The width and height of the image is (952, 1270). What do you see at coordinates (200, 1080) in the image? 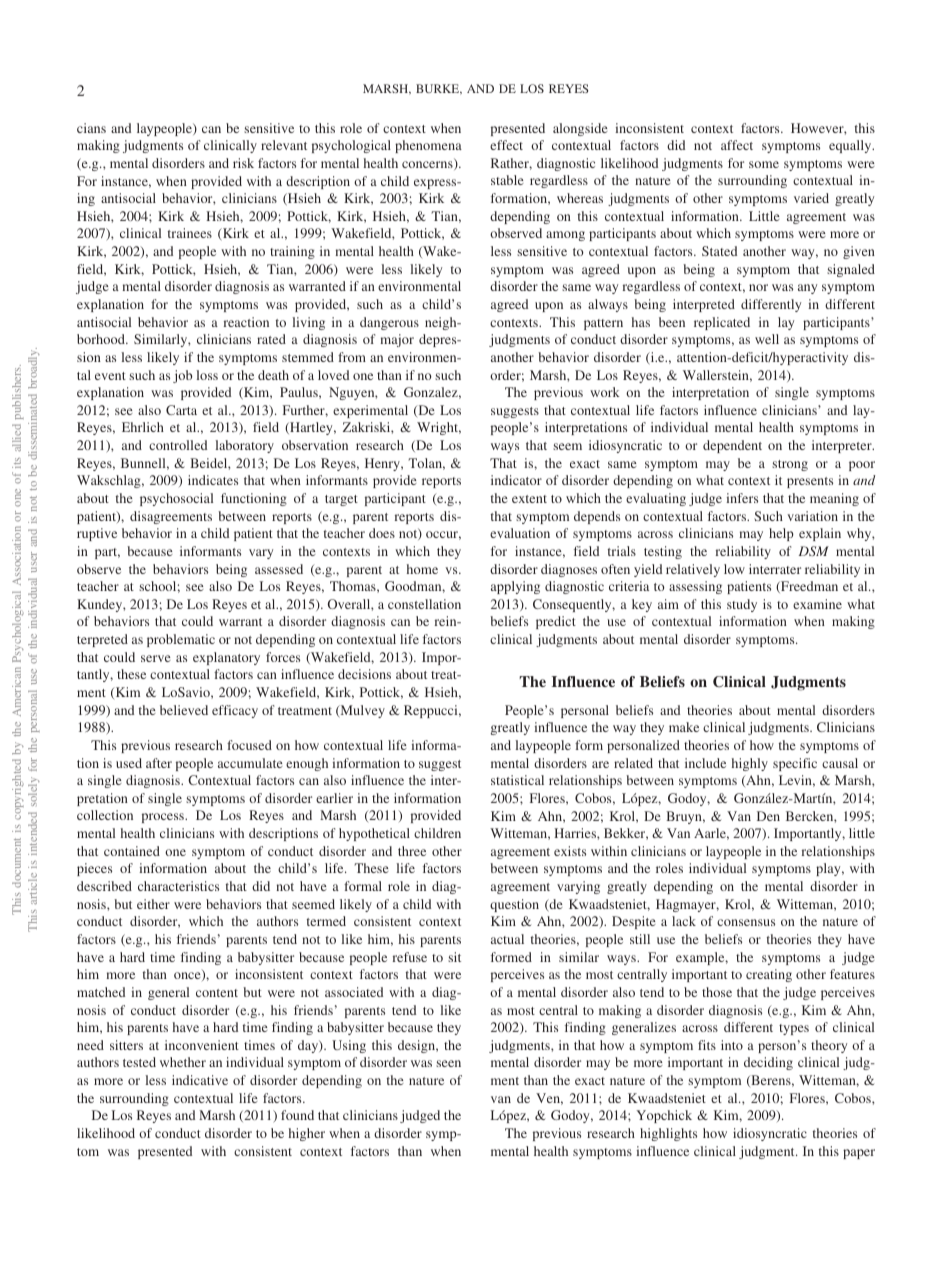
I see `indicative` at bounding box center [200, 1080].
